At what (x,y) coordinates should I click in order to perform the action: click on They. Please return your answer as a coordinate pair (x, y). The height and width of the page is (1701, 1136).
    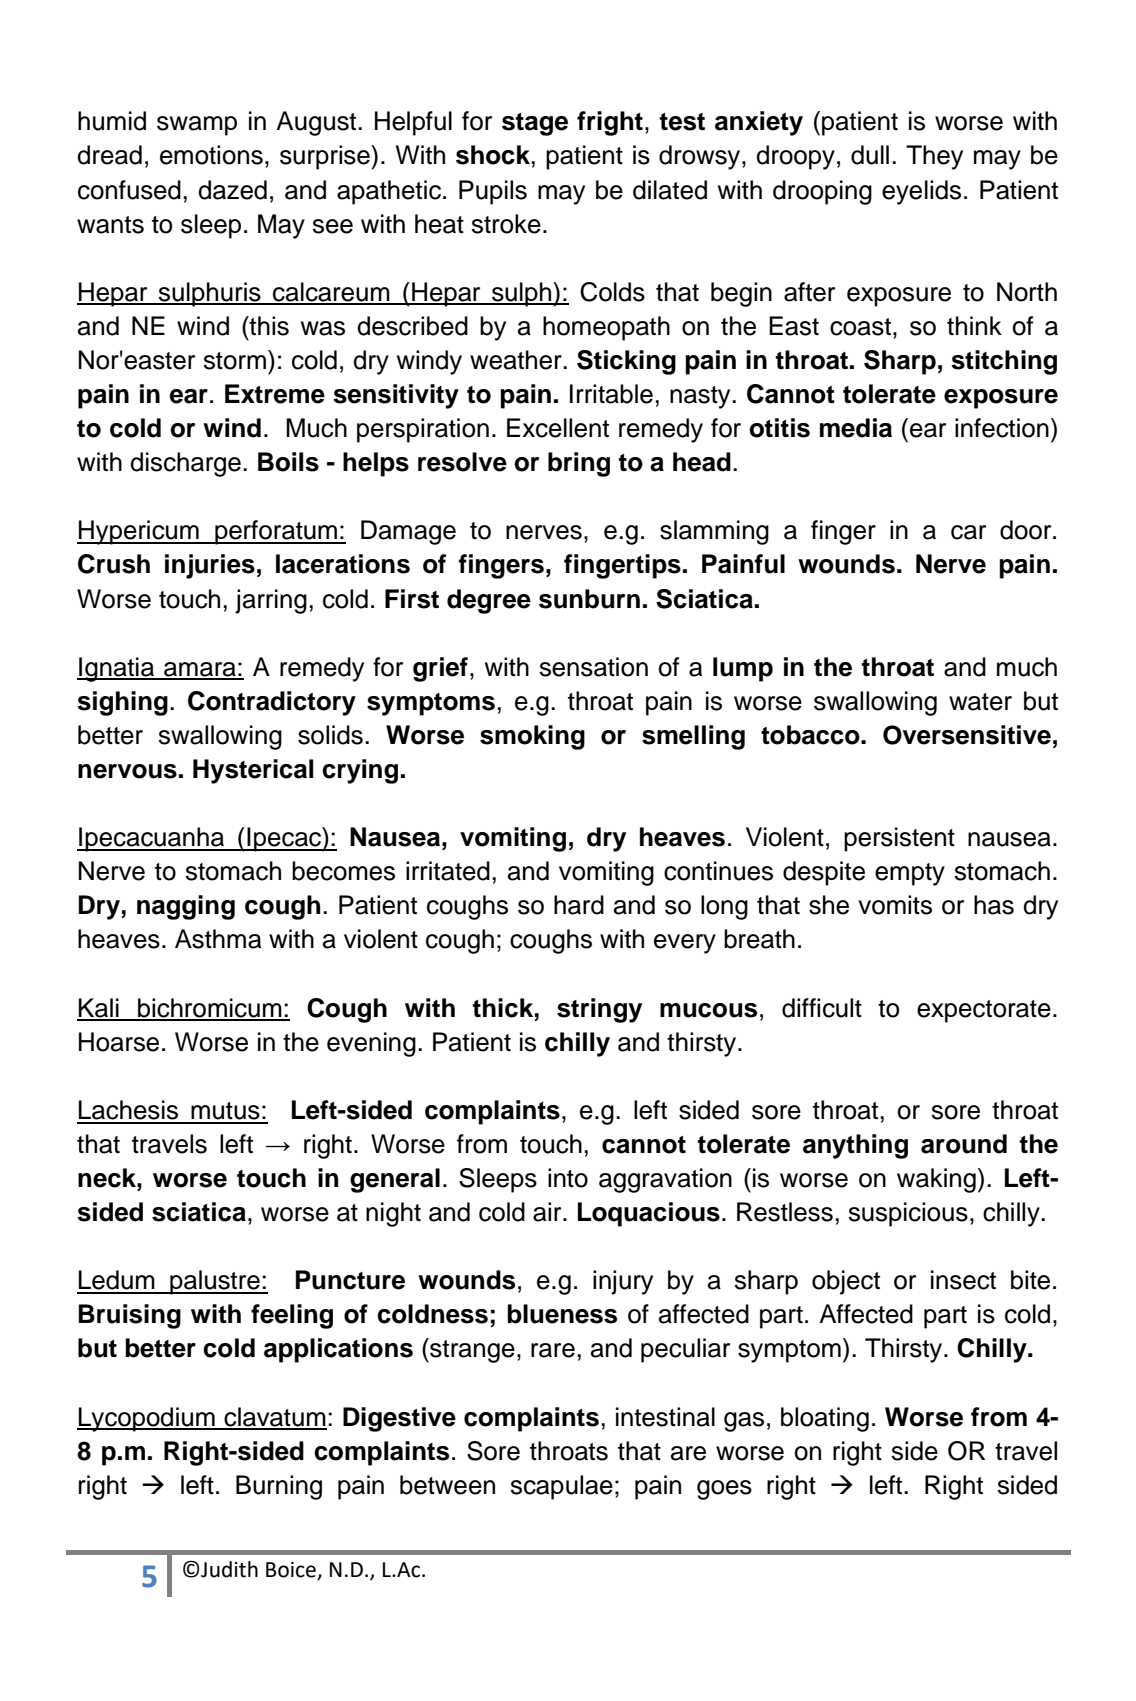
    Looking at the image, I should click on (934, 157).
